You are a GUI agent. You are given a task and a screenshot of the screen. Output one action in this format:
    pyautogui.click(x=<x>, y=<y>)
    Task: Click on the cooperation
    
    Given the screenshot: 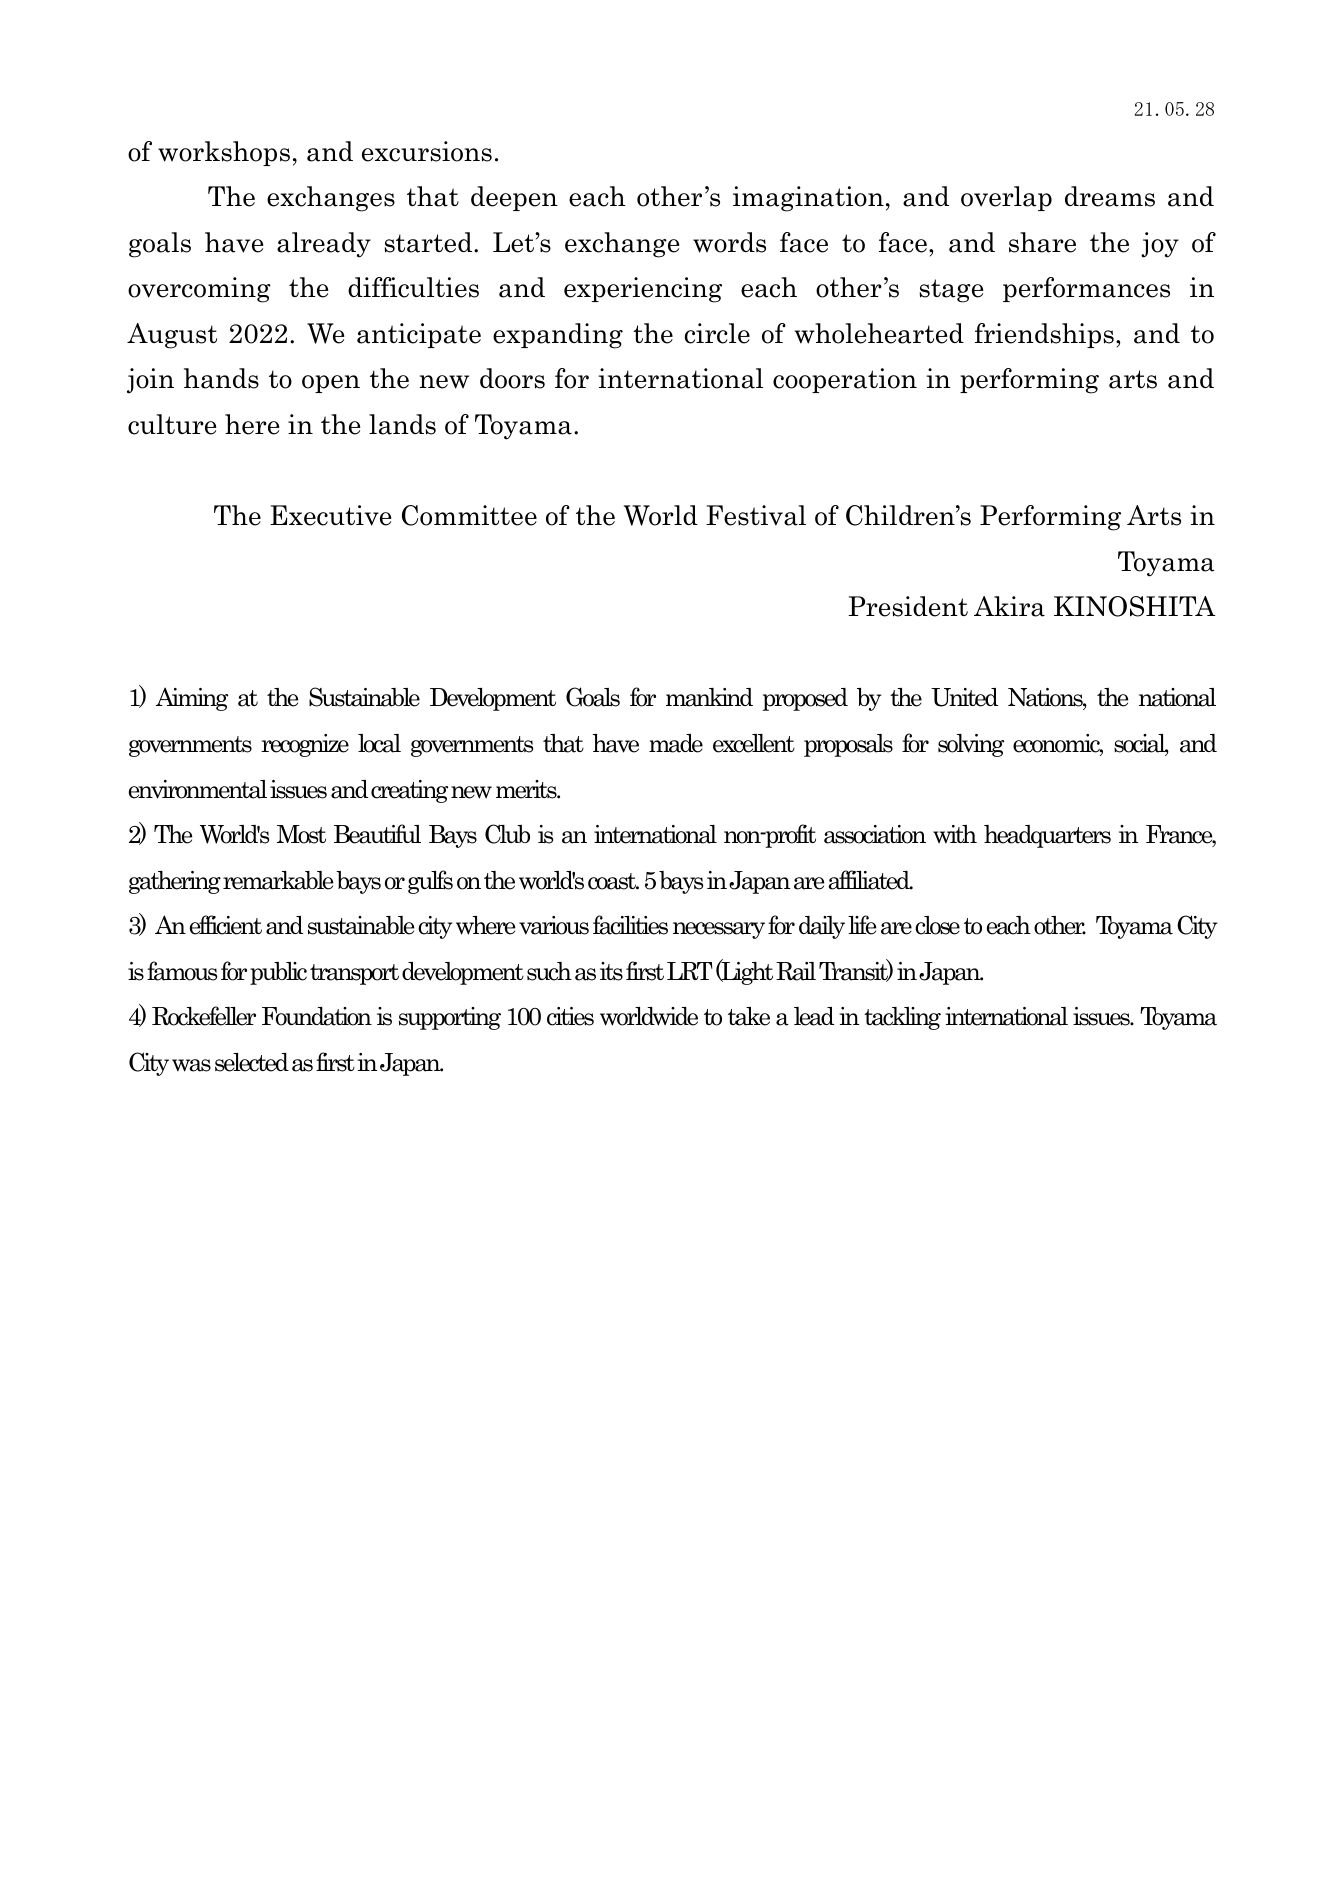 What is the action you would take?
    pyautogui.click(x=845, y=380)
